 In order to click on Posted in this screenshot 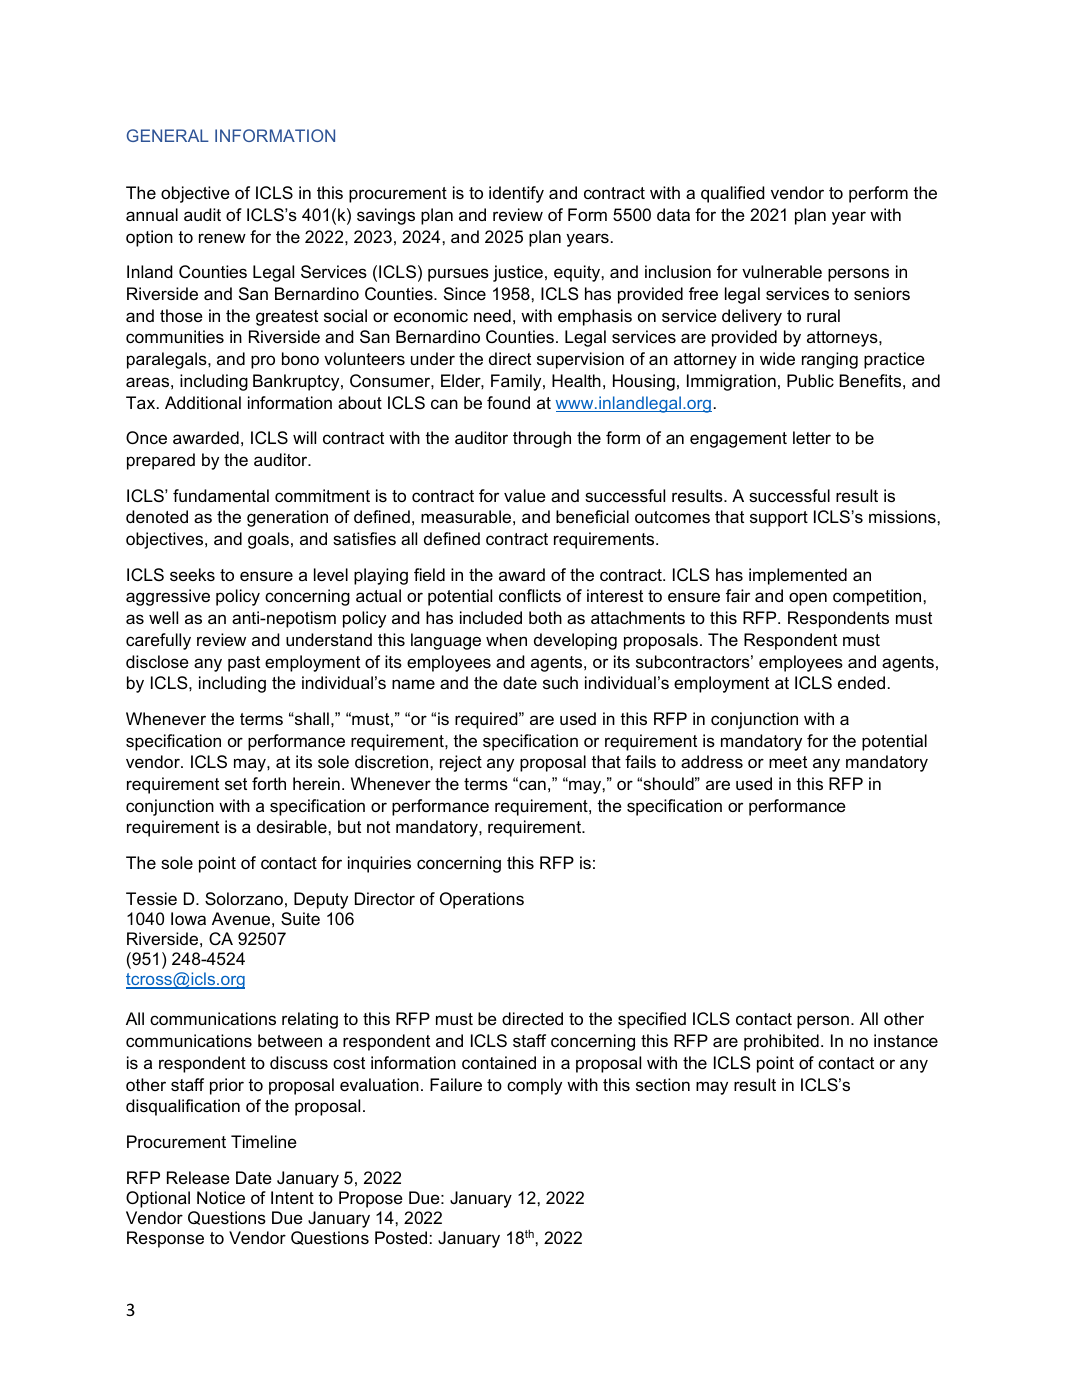, I will do `click(401, 1237)`.
